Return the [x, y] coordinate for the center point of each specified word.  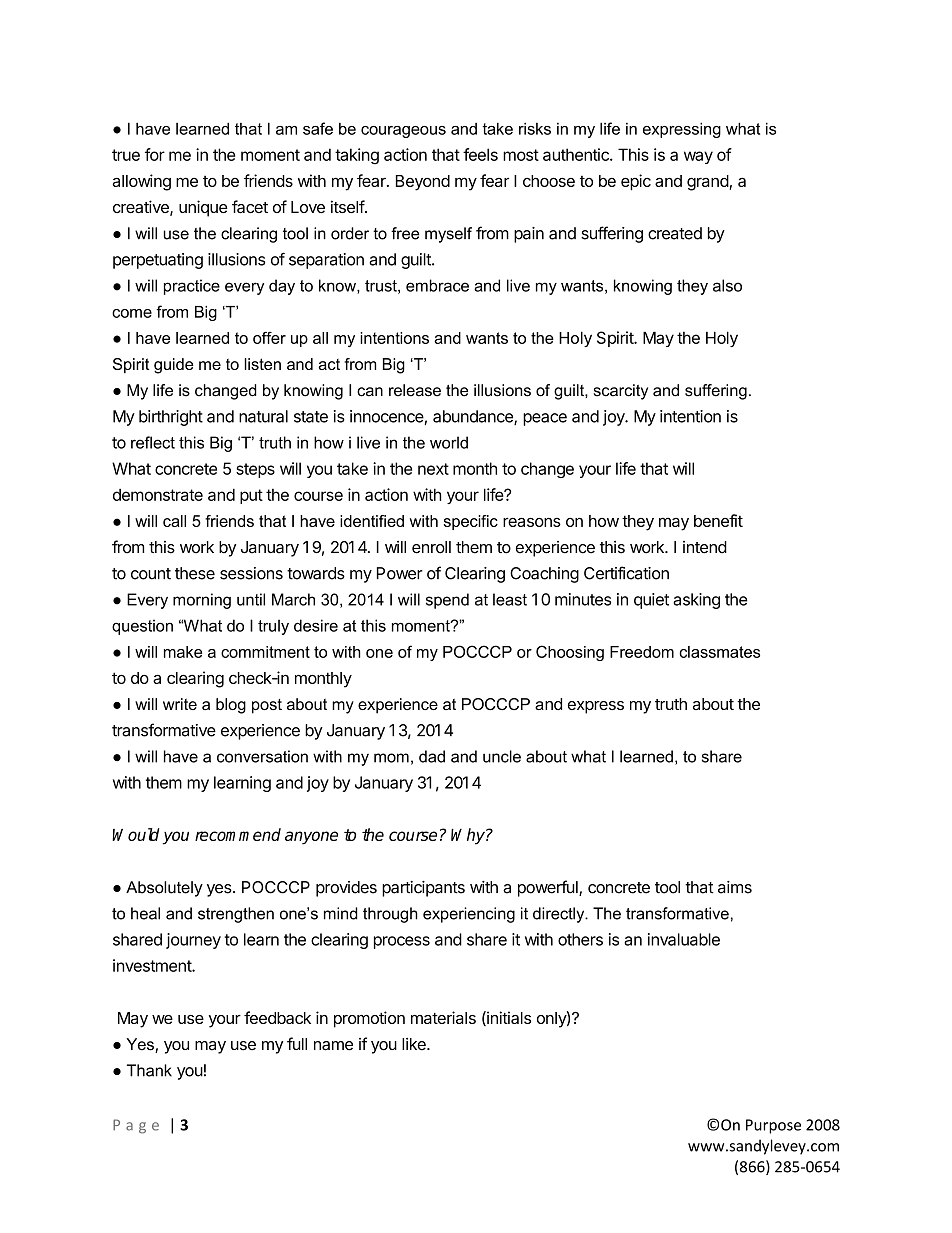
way [698, 157]
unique [203, 208]
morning [202, 601]
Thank [149, 1070]
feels [480, 154]
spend [447, 601]
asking [696, 601]
